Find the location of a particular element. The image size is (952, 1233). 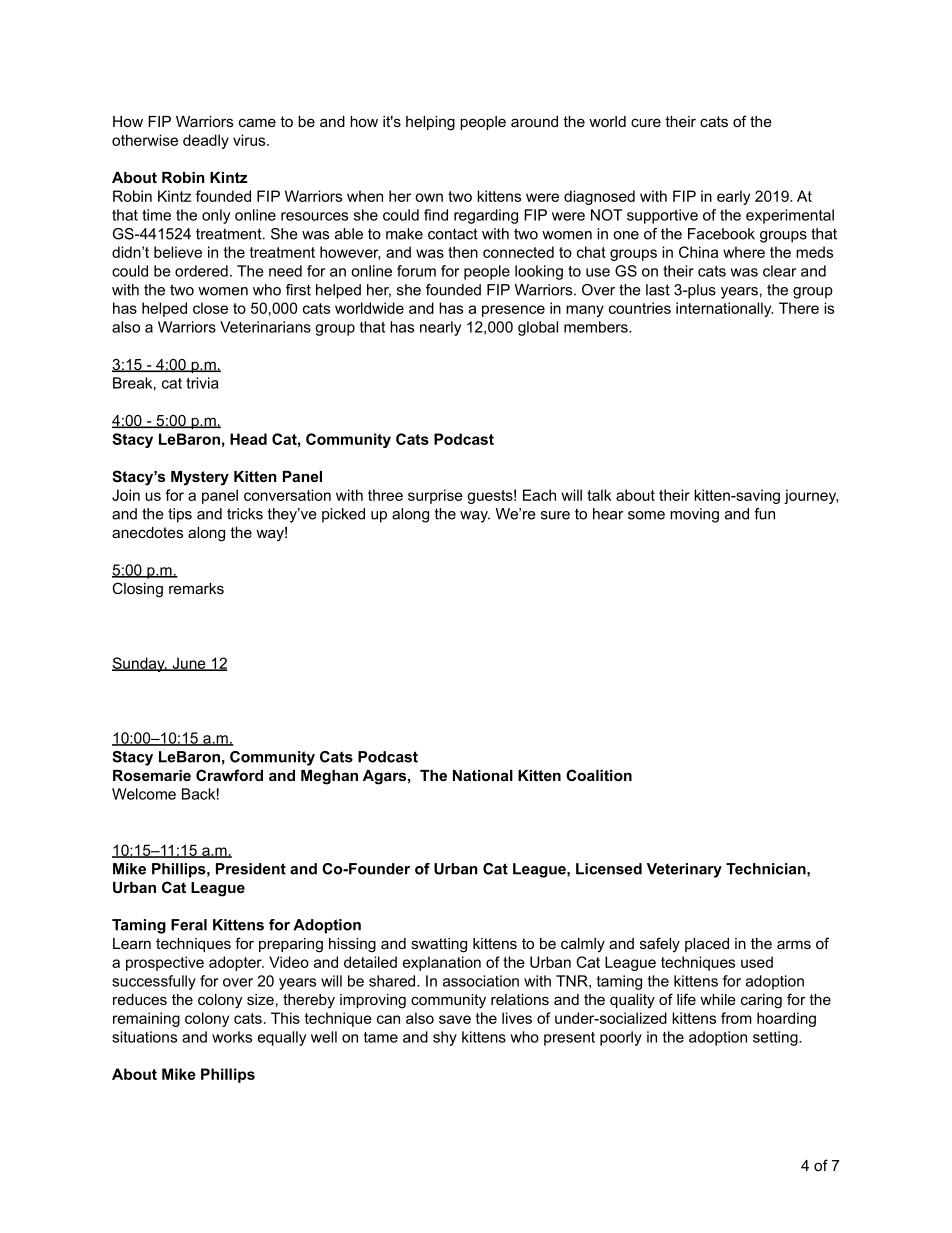

Coalition is located at coordinates (599, 775).
